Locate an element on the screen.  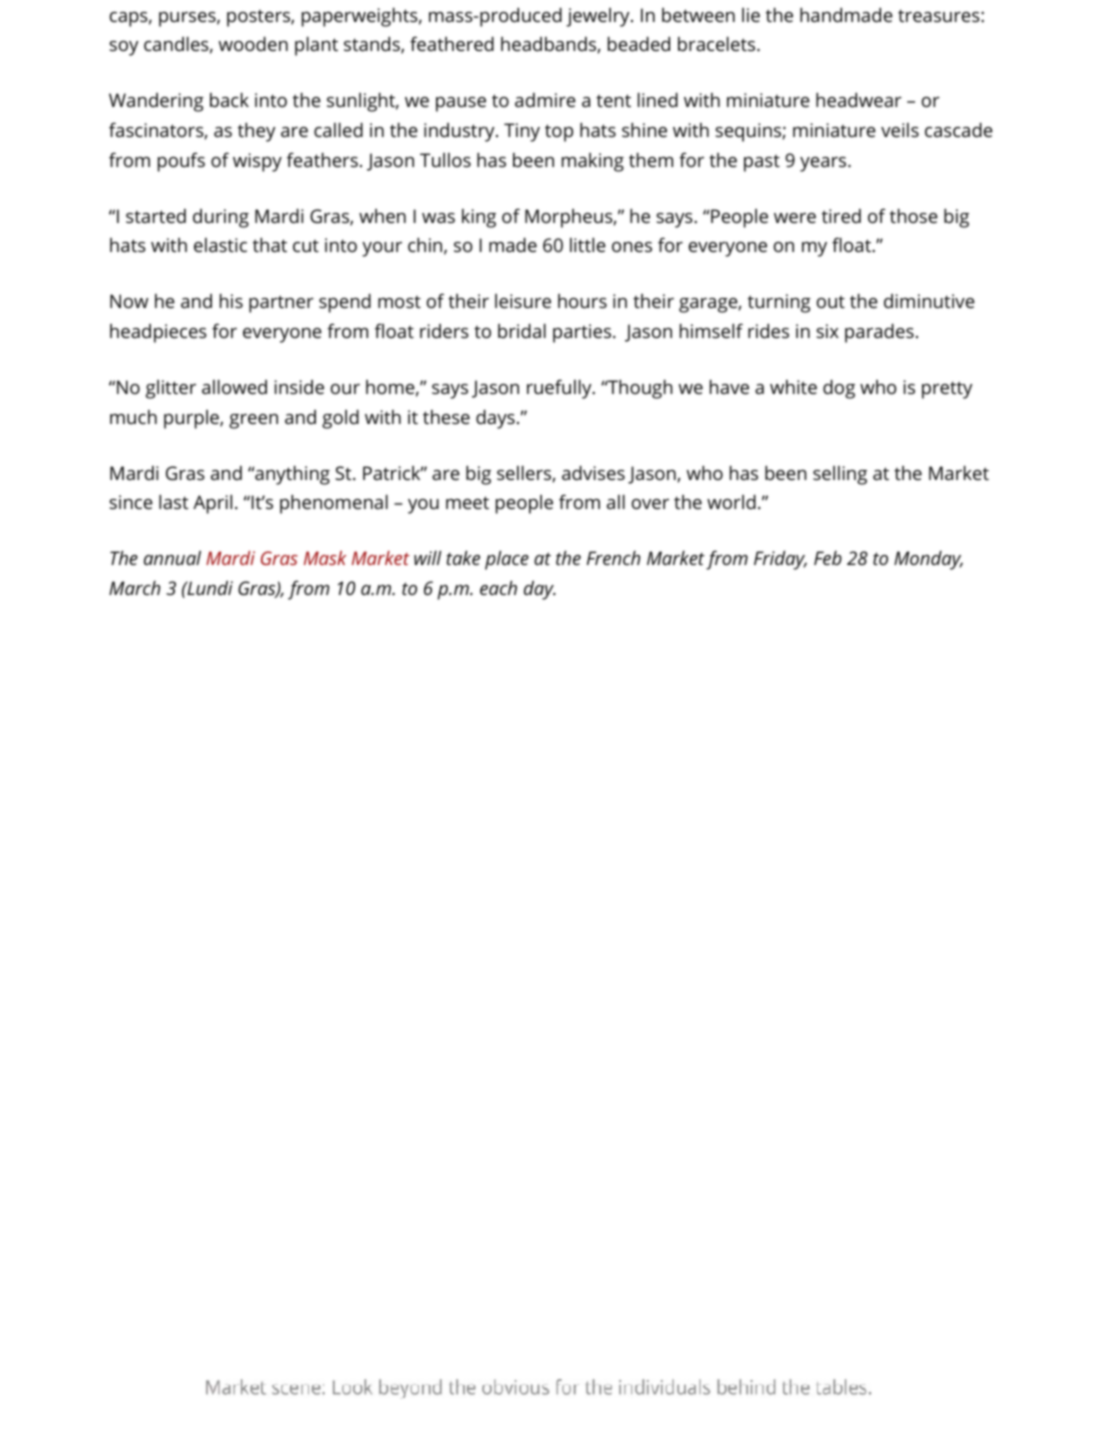
wooden is located at coordinates (253, 44).
